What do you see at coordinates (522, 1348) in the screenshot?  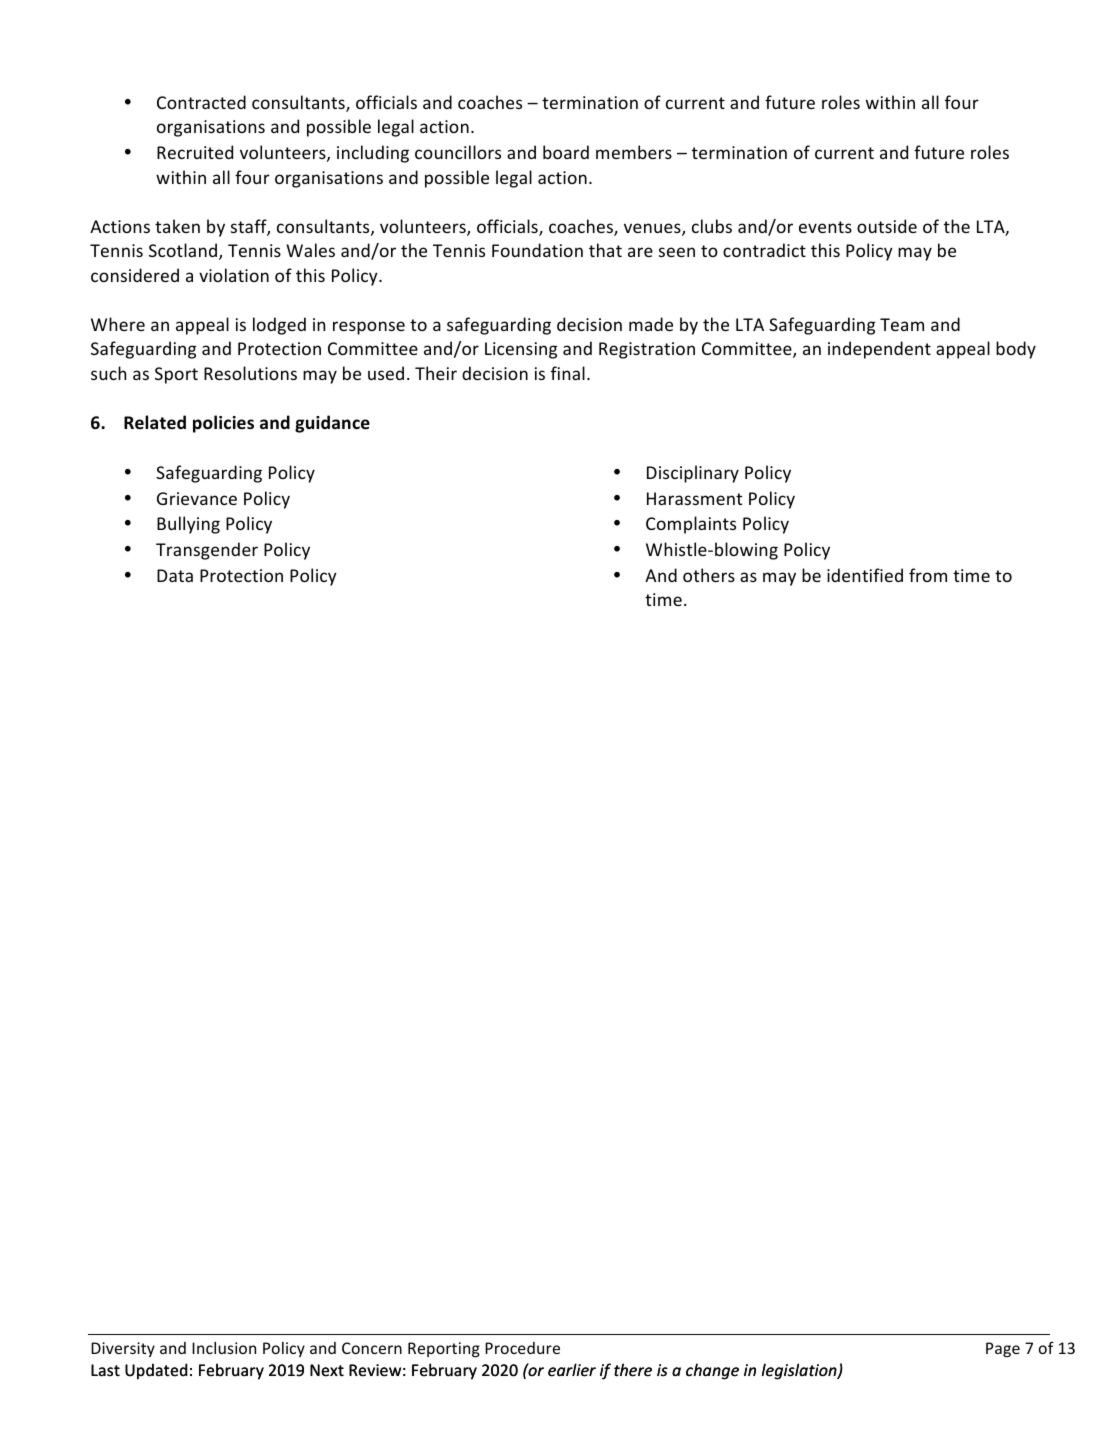 I see `Procedure` at bounding box center [522, 1348].
